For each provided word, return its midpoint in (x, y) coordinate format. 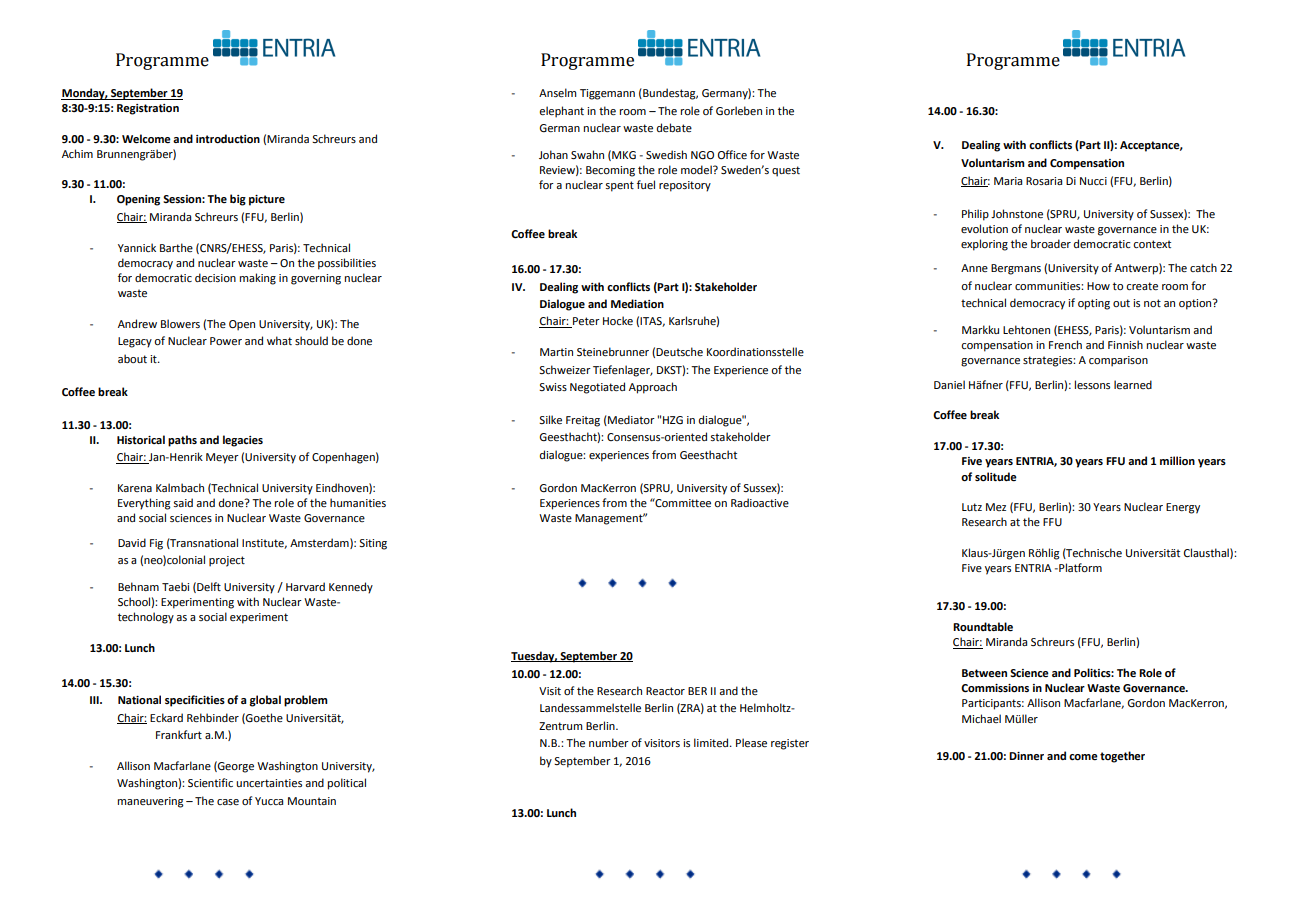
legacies (243, 441)
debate (674, 127)
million (1177, 460)
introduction (228, 138)
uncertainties (269, 783)
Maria (1008, 181)
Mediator (630, 420)
